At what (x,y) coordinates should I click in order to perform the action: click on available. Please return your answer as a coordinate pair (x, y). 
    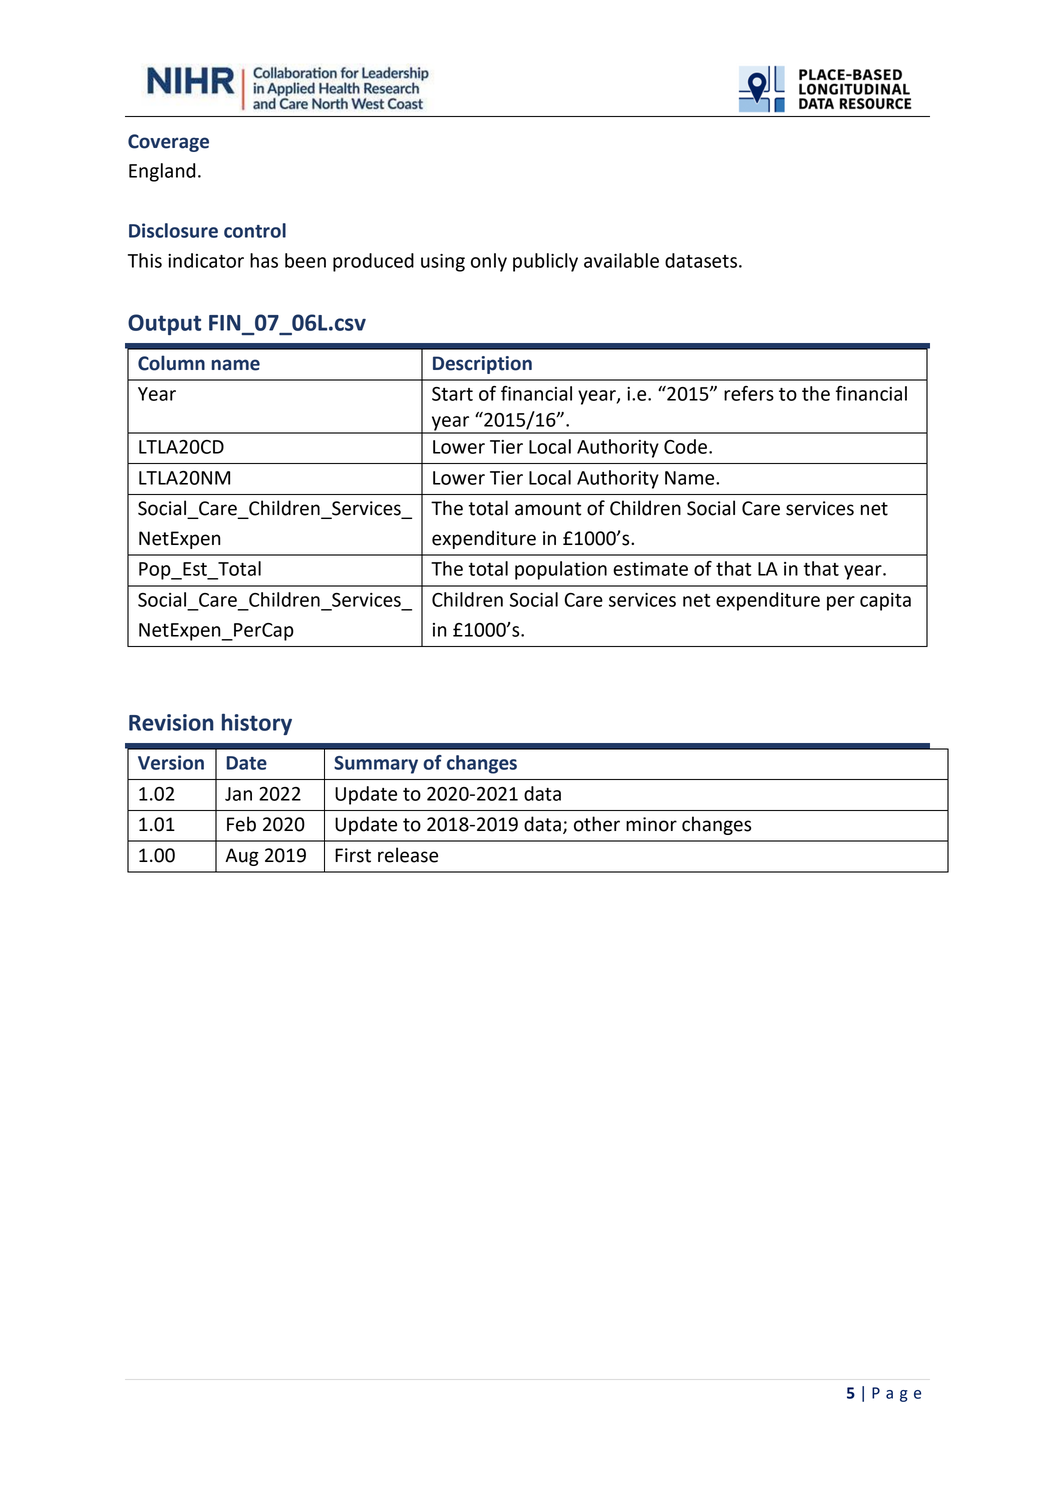
    Looking at the image, I should click on (621, 260).
